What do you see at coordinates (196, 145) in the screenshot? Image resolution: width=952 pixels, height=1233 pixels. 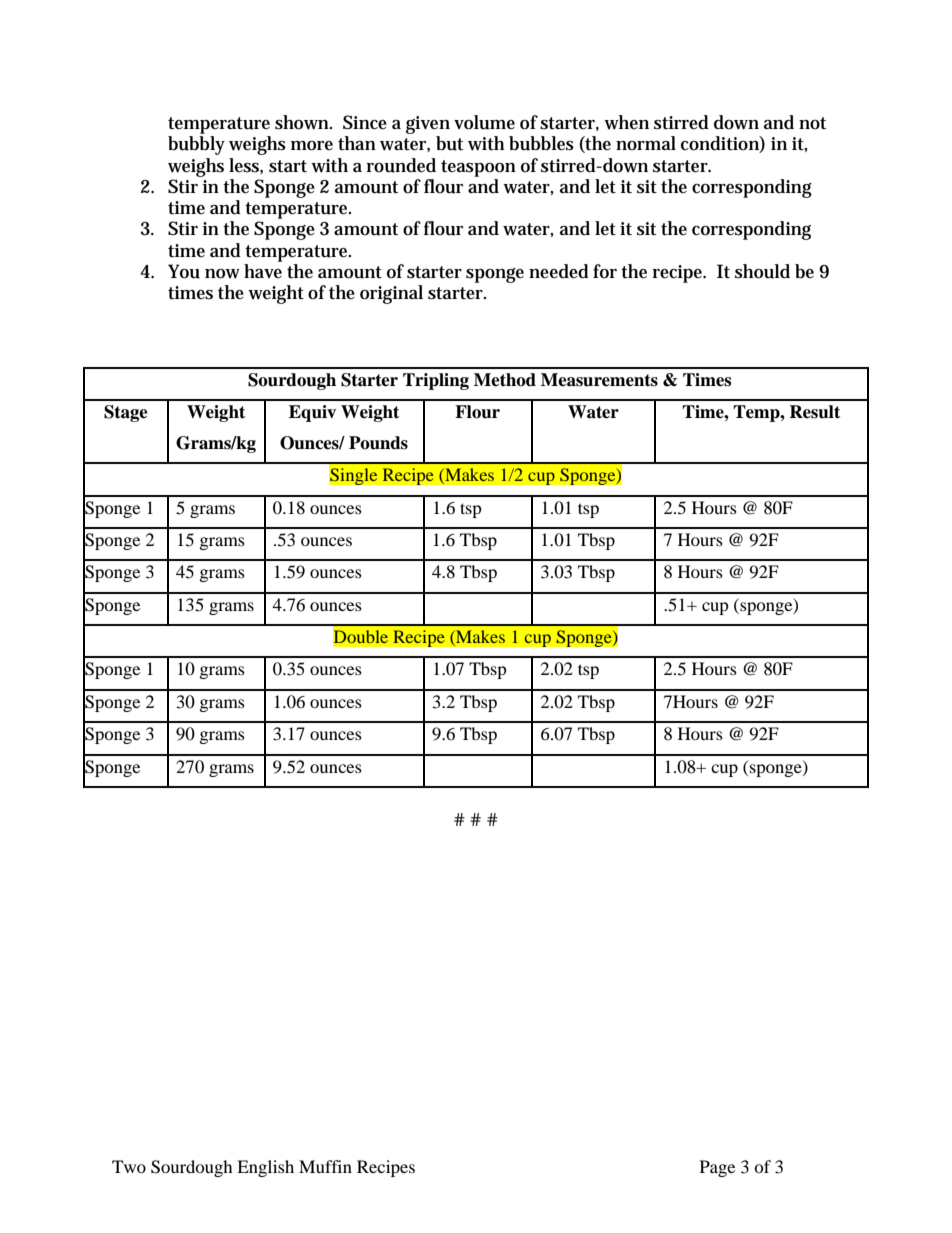 I see `bubbly` at bounding box center [196, 145].
